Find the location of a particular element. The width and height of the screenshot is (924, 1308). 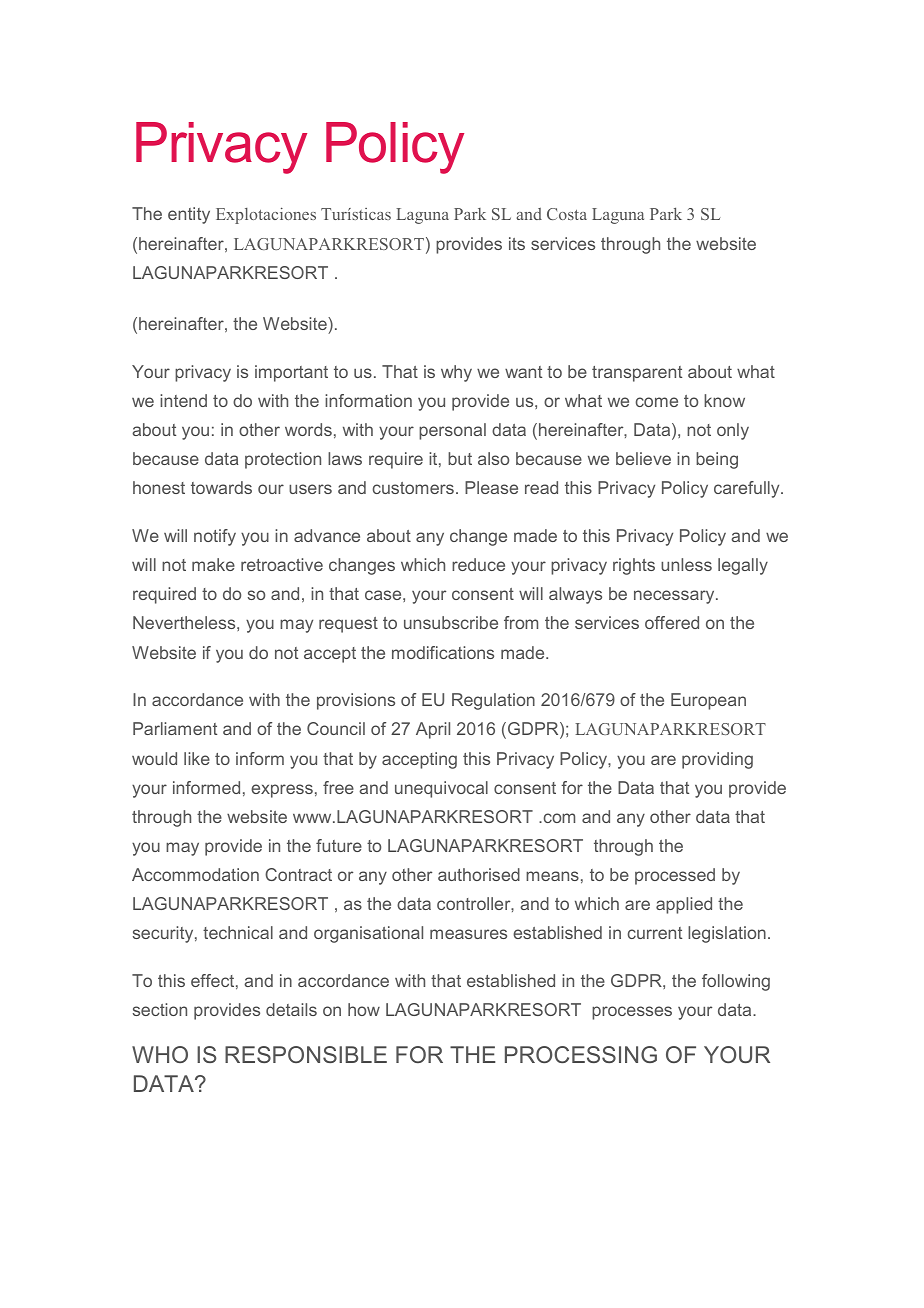

its is located at coordinates (517, 243).
